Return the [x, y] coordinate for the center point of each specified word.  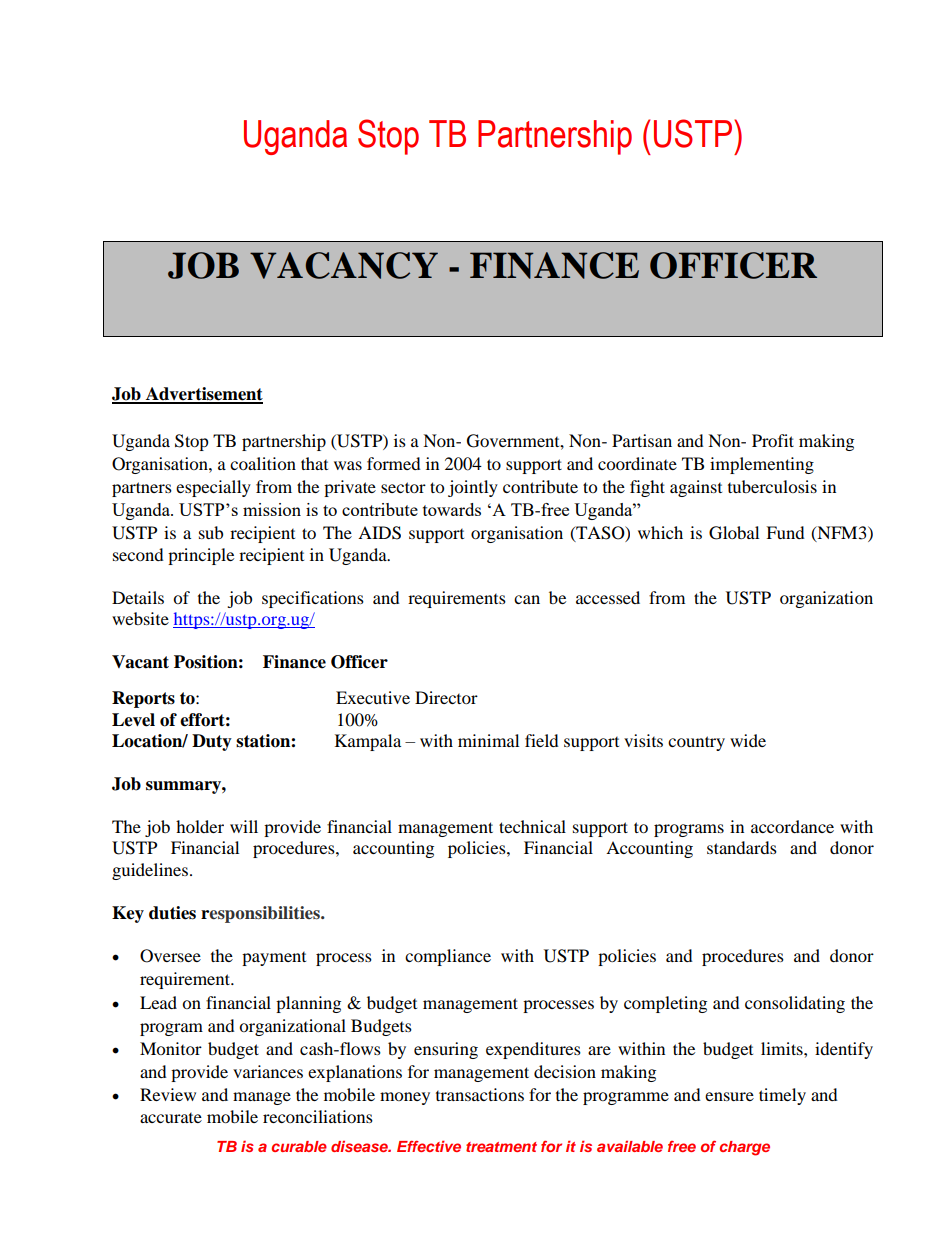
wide [748, 740]
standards [742, 847]
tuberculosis [772, 486]
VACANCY [344, 265]
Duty [212, 742]
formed [394, 463]
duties [172, 913]
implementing [762, 465]
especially [213, 488]
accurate [171, 1118]
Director [446, 697]
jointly [473, 488]
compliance [448, 957]
